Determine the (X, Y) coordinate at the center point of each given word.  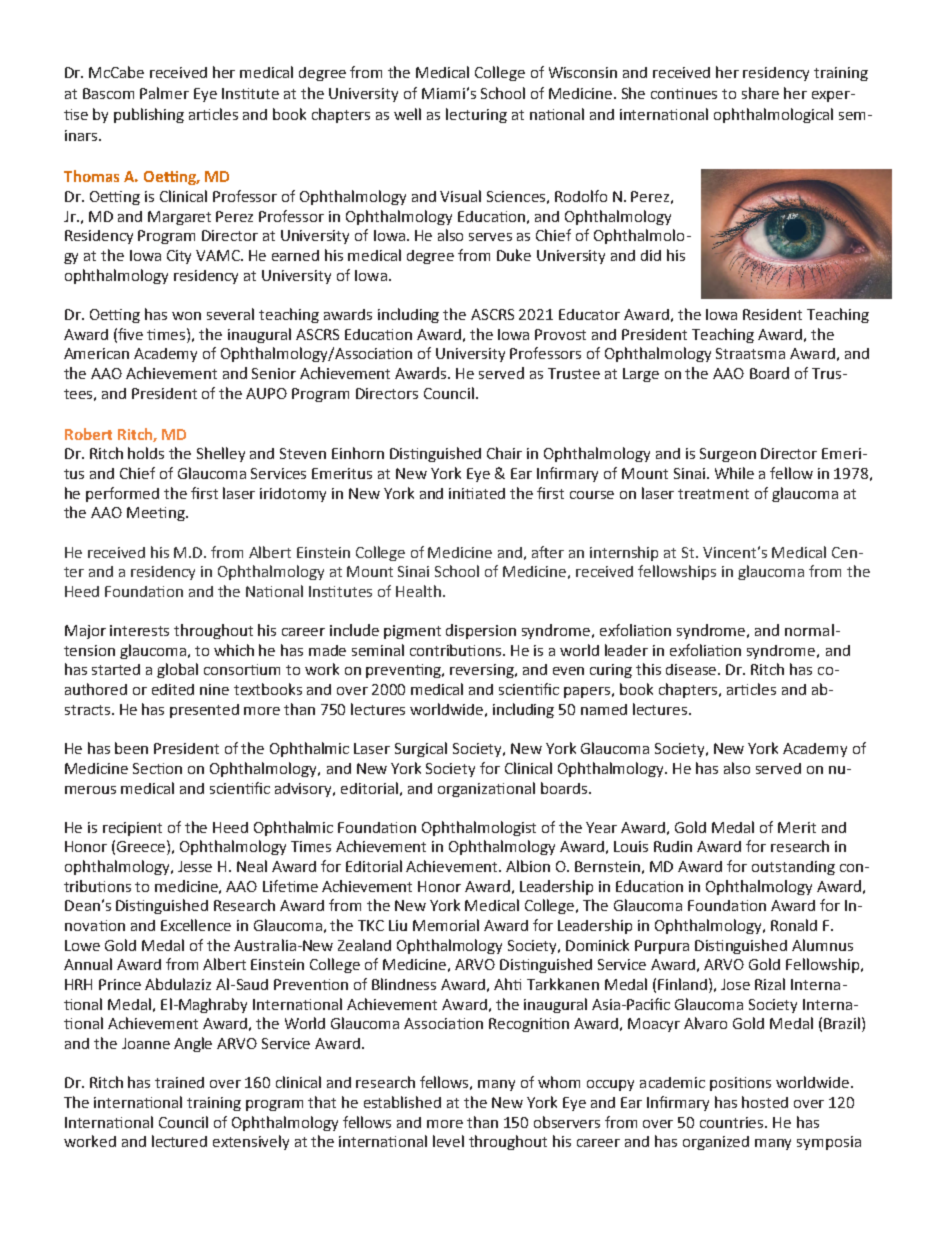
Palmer (164, 93)
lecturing (476, 115)
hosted (765, 1102)
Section (157, 768)
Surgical (421, 749)
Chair (504, 453)
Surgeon (728, 455)
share (760, 93)
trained (179, 1082)
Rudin (673, 846)
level (448, 1141)
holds (146, 453)
